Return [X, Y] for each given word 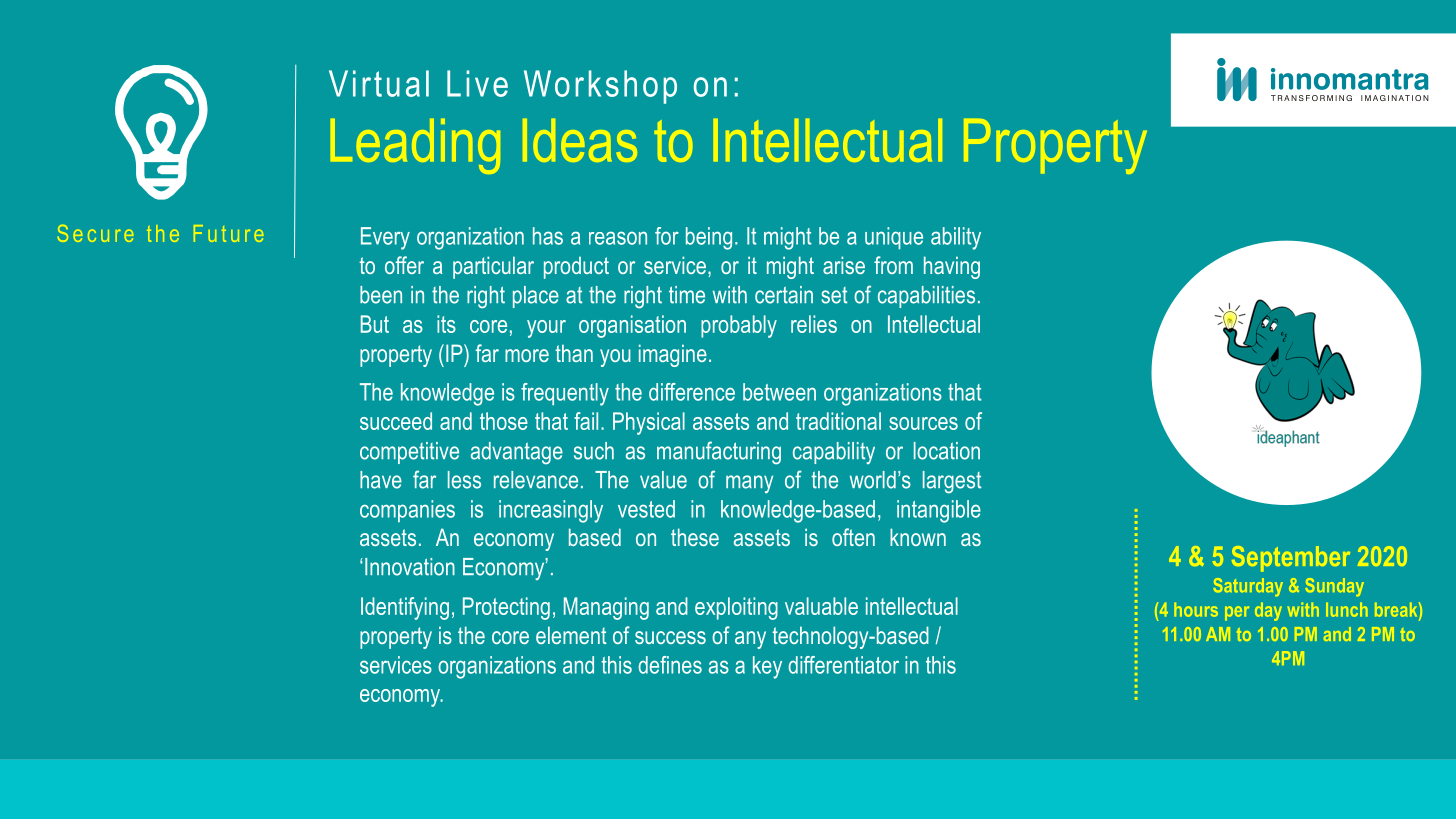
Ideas [580, 140]
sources [923, 423]
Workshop [600, 87]
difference [692, 392]
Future [228, 233]
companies [407, 511]
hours [1196, 610]
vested [646, 509]
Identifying [405, 608]
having [952, 267]
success [670, 637]
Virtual [379, 83]
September [1291, 559]
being [709, 238]
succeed [396, 421]
